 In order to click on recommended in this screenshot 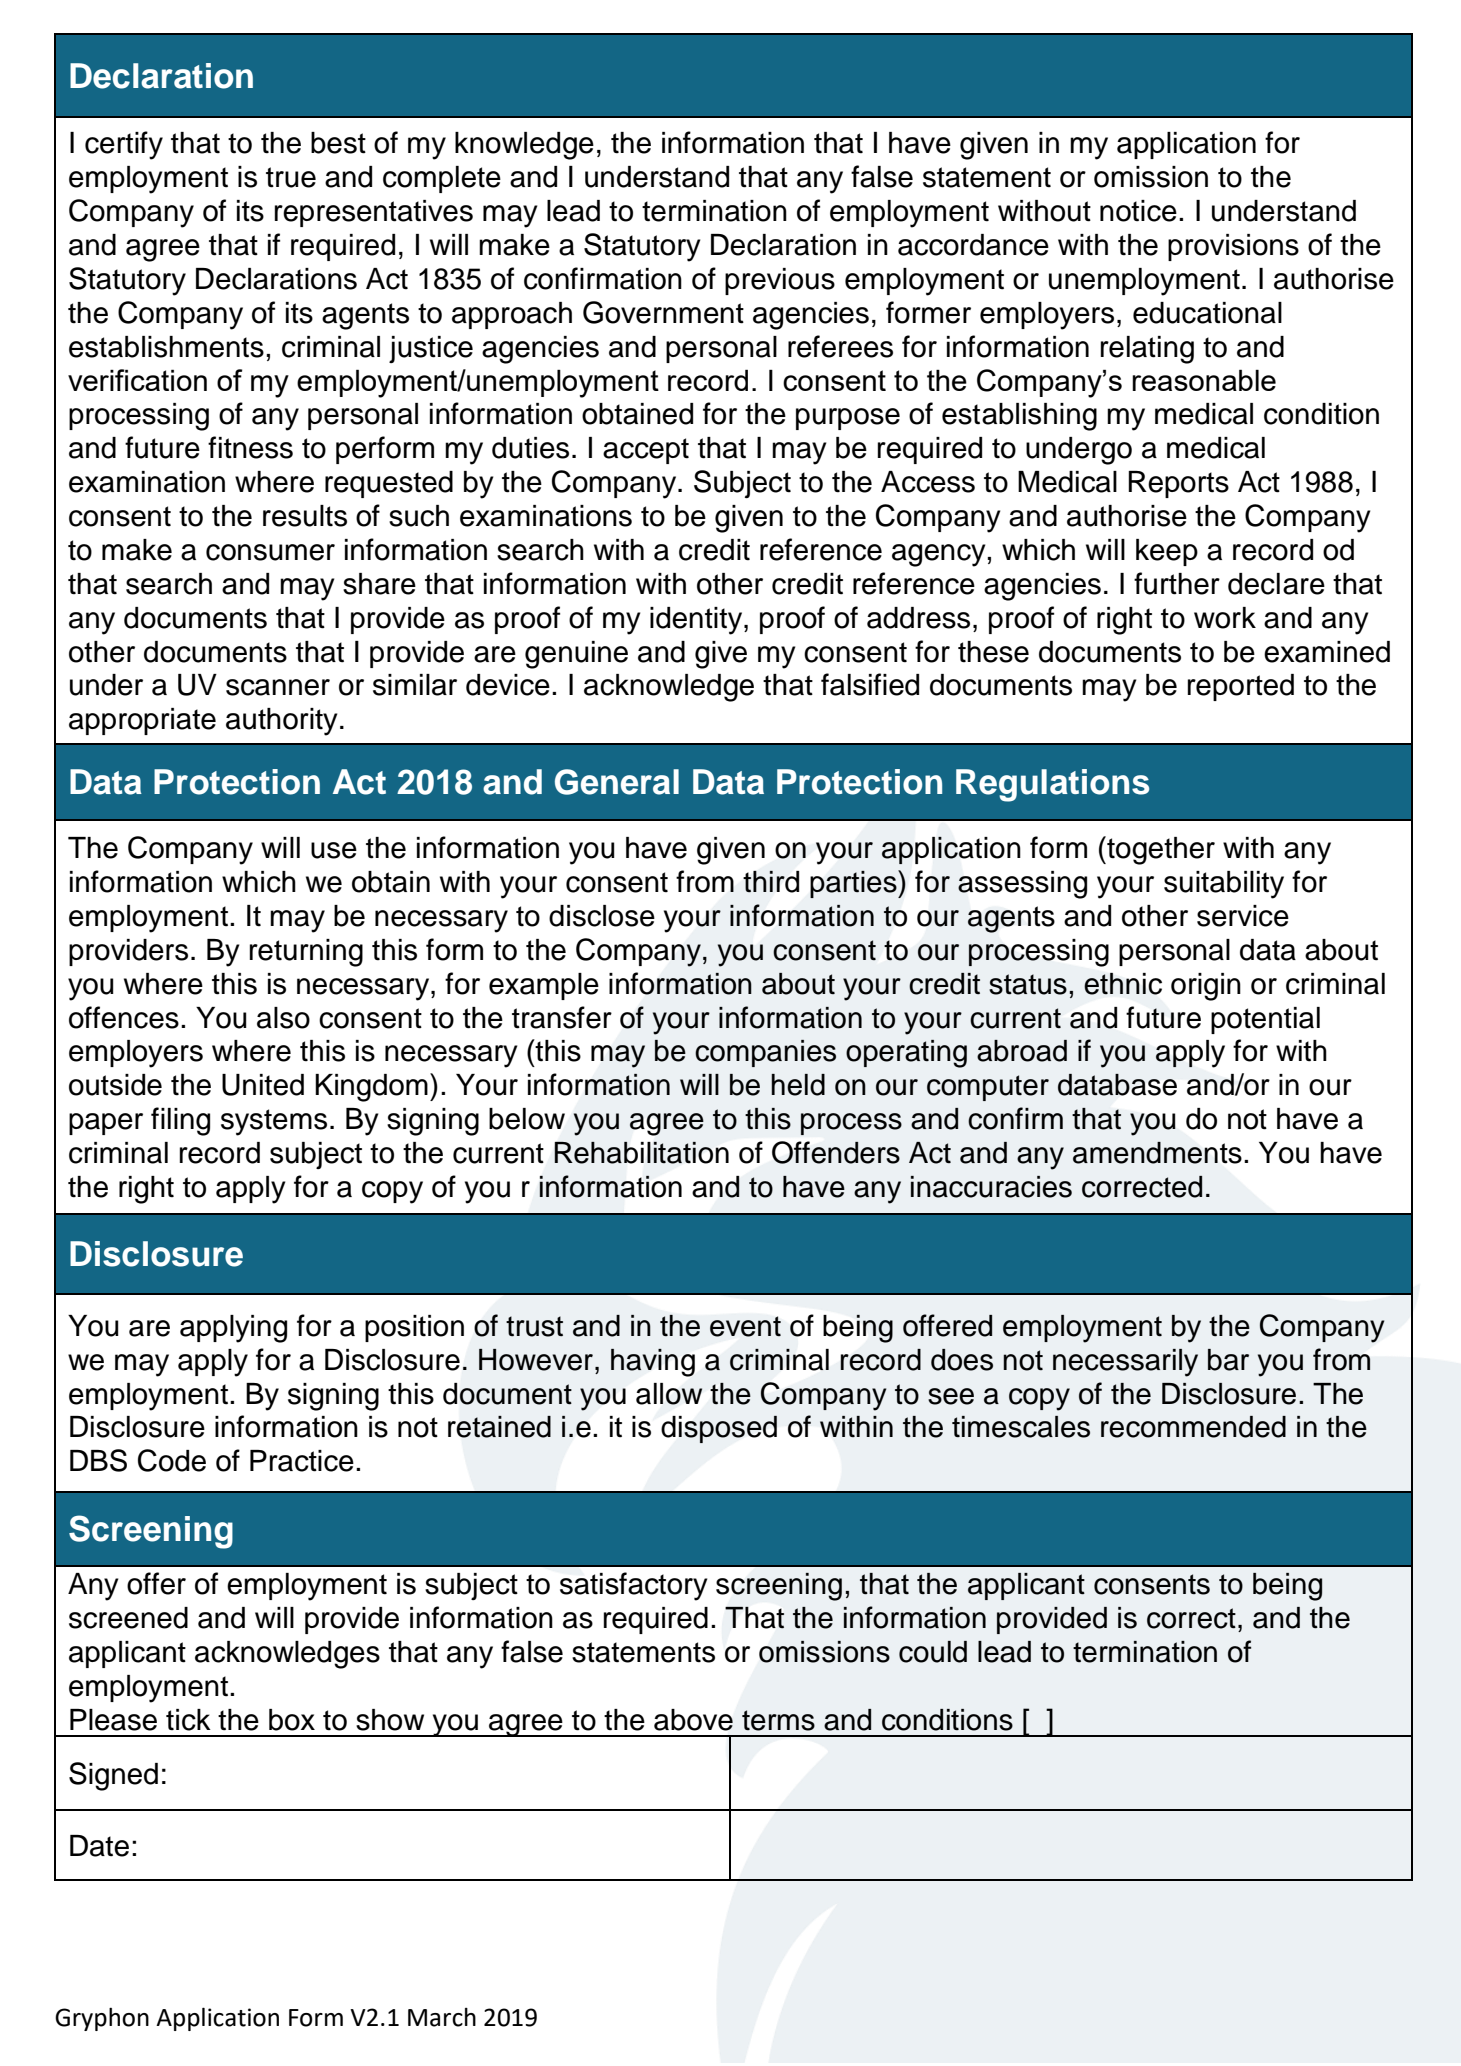, I will do `click(1193, 1427)`.
